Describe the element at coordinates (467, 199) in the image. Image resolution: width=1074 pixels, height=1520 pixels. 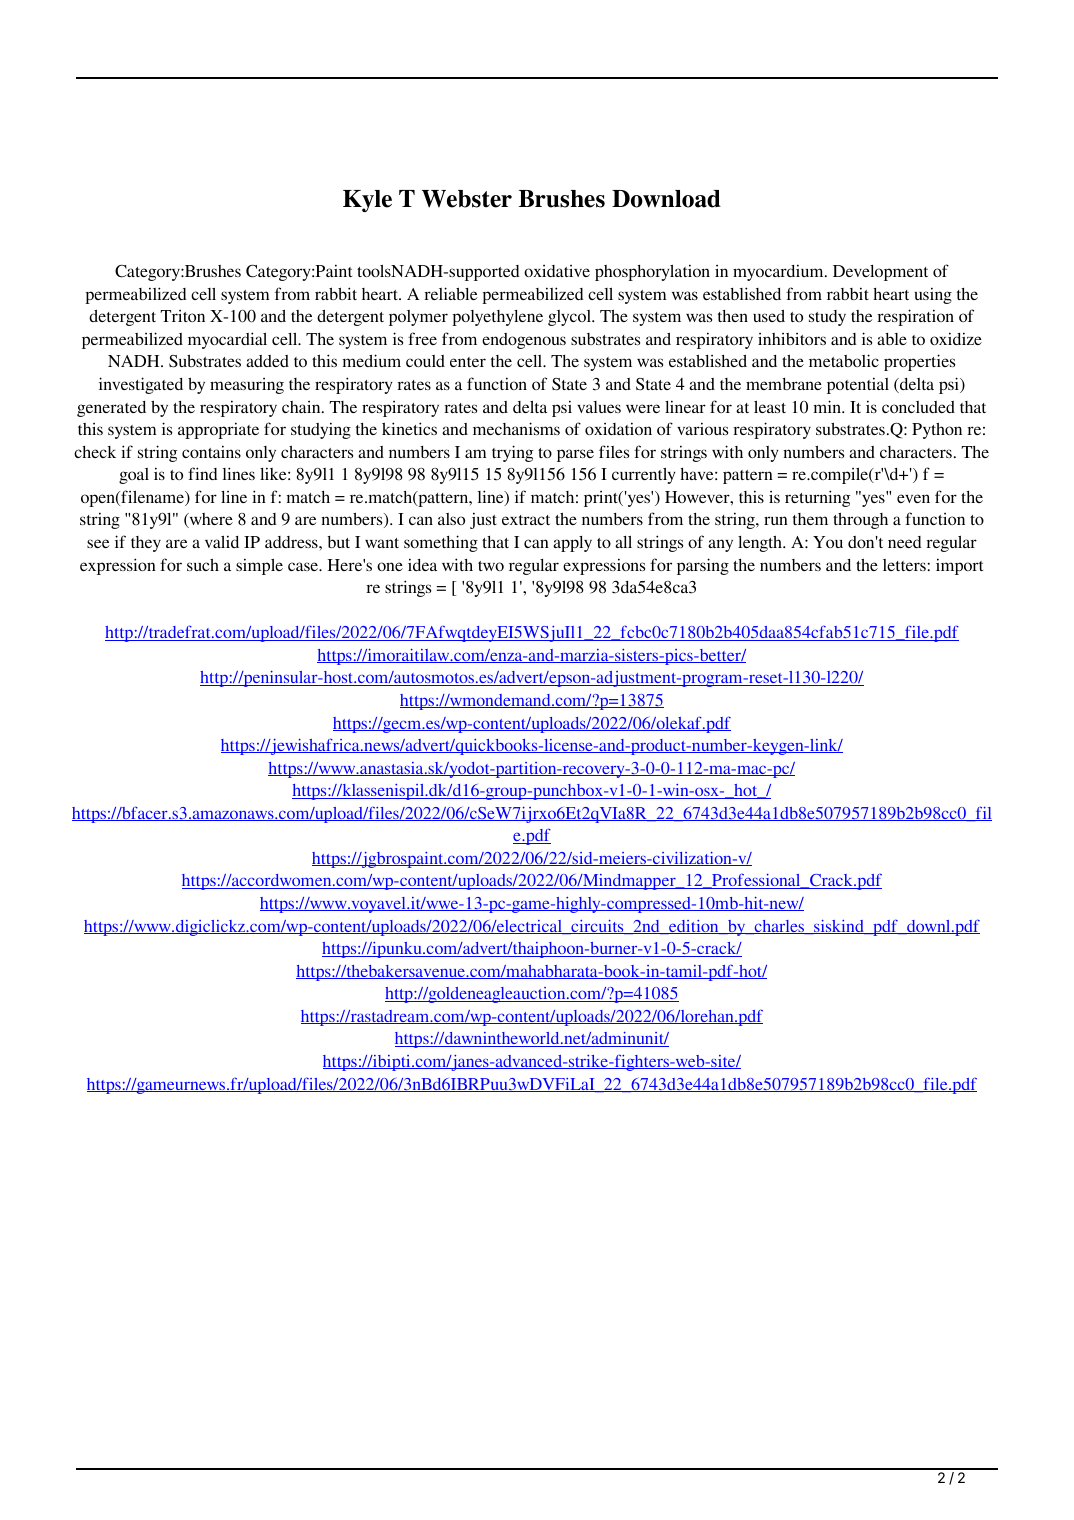
I see `Webster` at that location.
